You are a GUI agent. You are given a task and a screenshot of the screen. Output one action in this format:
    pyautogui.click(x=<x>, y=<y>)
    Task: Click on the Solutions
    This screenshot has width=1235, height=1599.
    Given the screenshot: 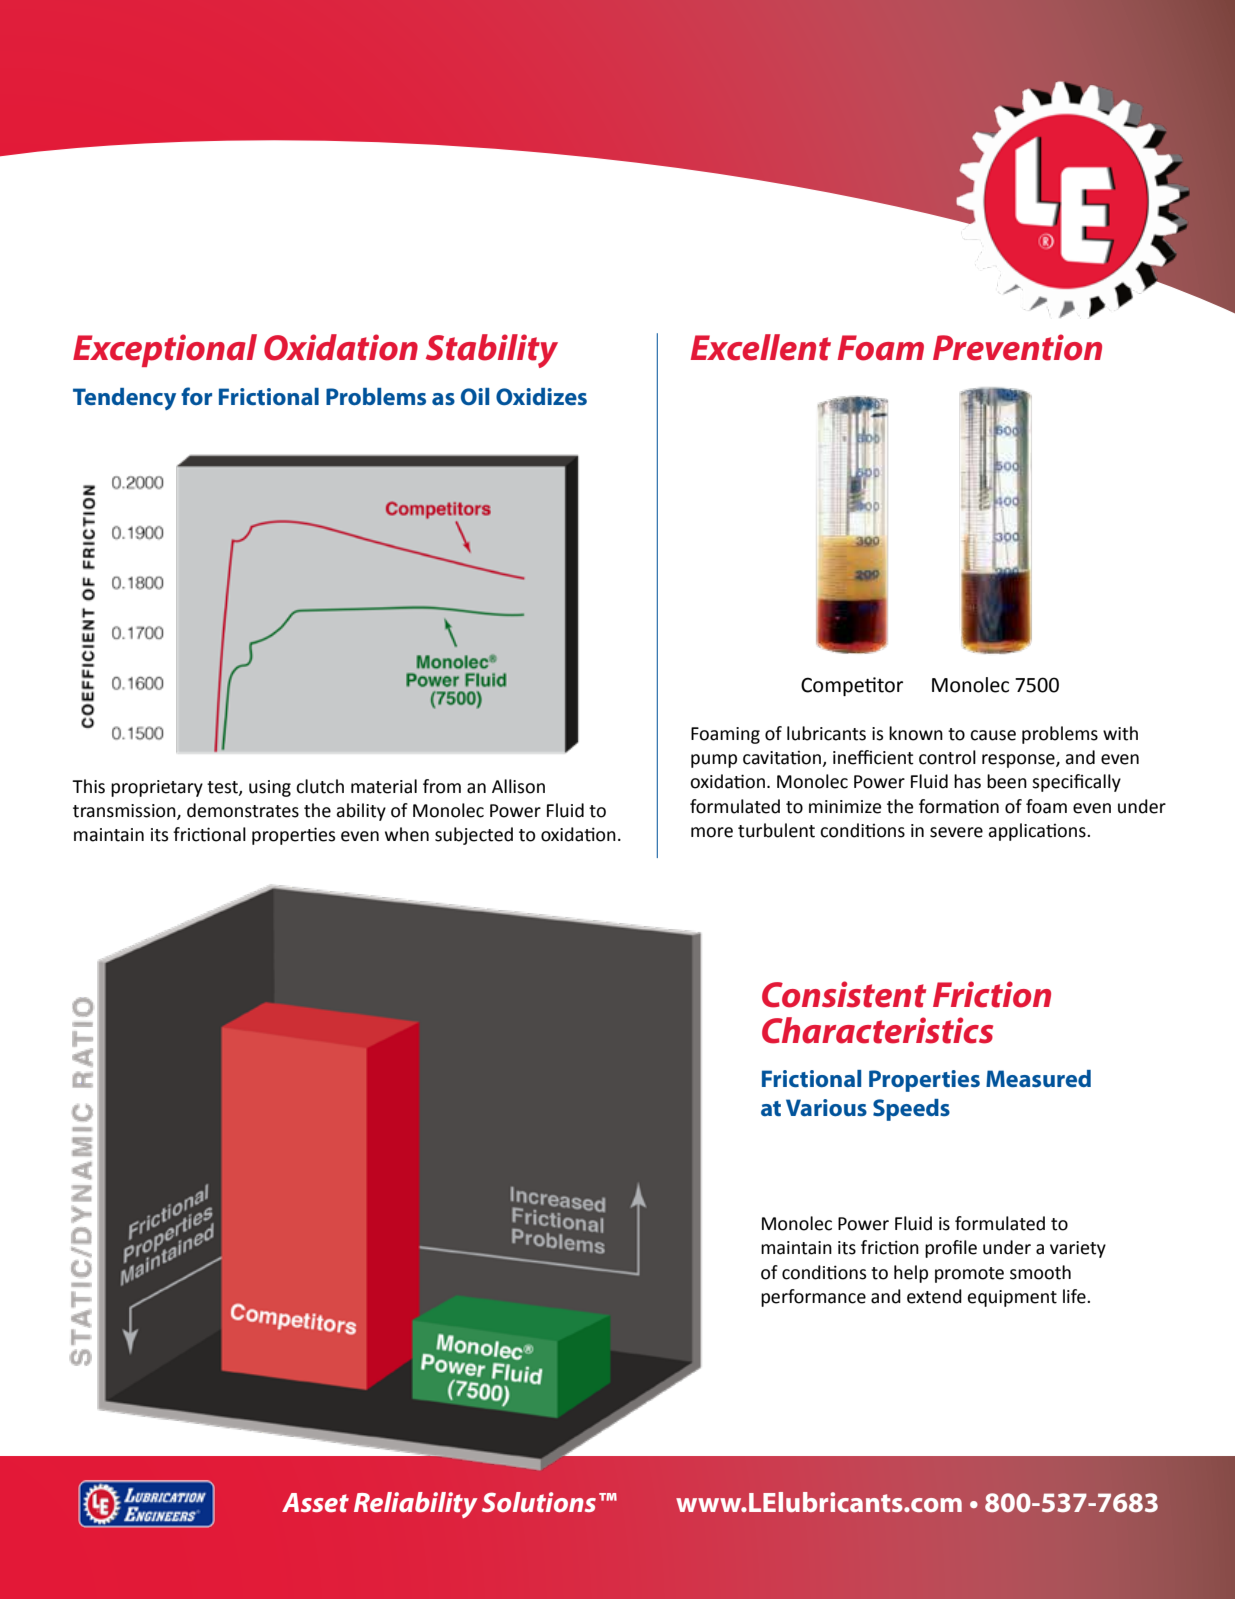 What is the action you would take?
    pyautogui.click(x=539, y=1502)
